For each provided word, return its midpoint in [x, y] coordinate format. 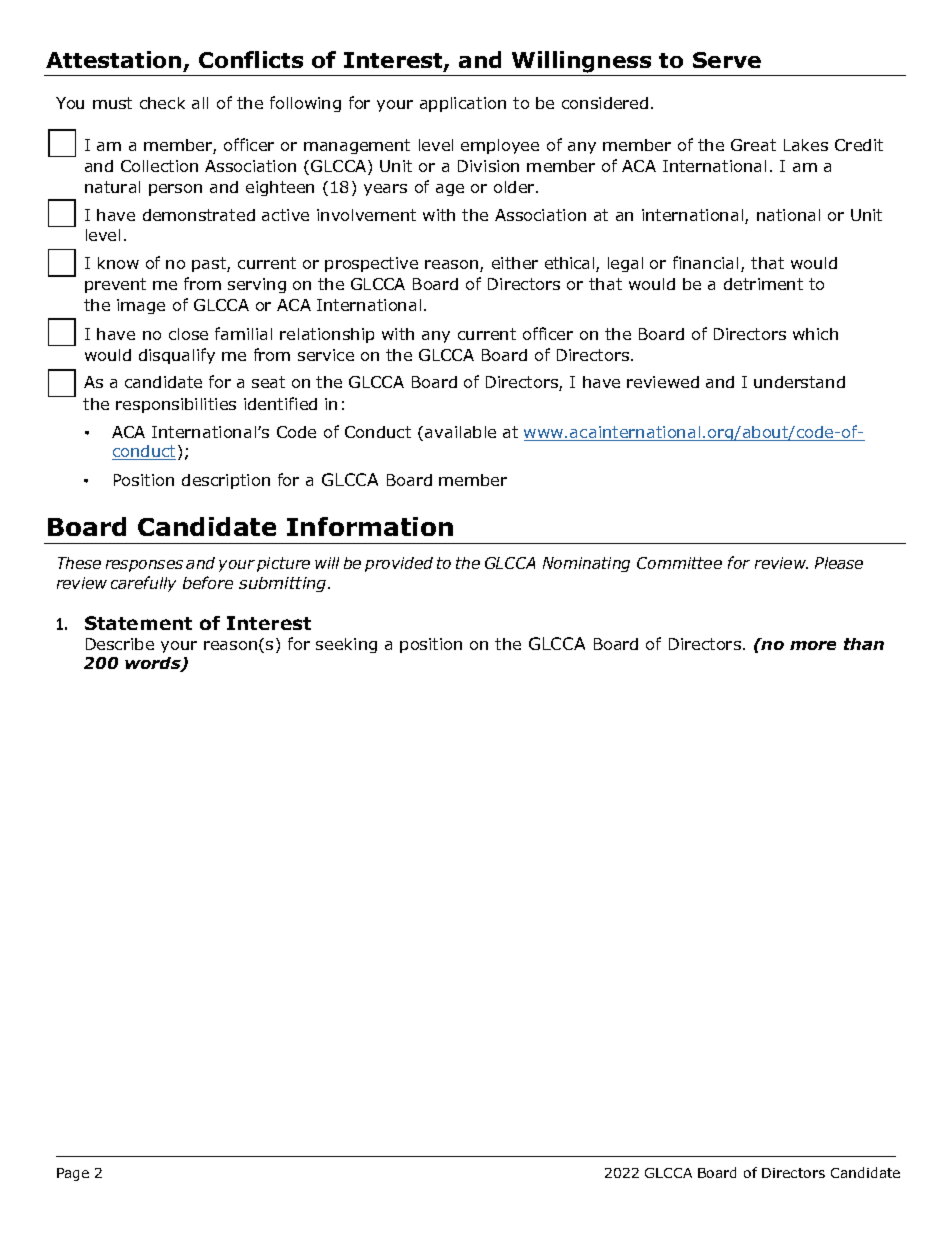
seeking [346, 645]
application [463, 104]
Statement [138, 623]
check [162, 103]
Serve [727, 60]
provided [399, 564]
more [813, 645]
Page [73, 1174]
